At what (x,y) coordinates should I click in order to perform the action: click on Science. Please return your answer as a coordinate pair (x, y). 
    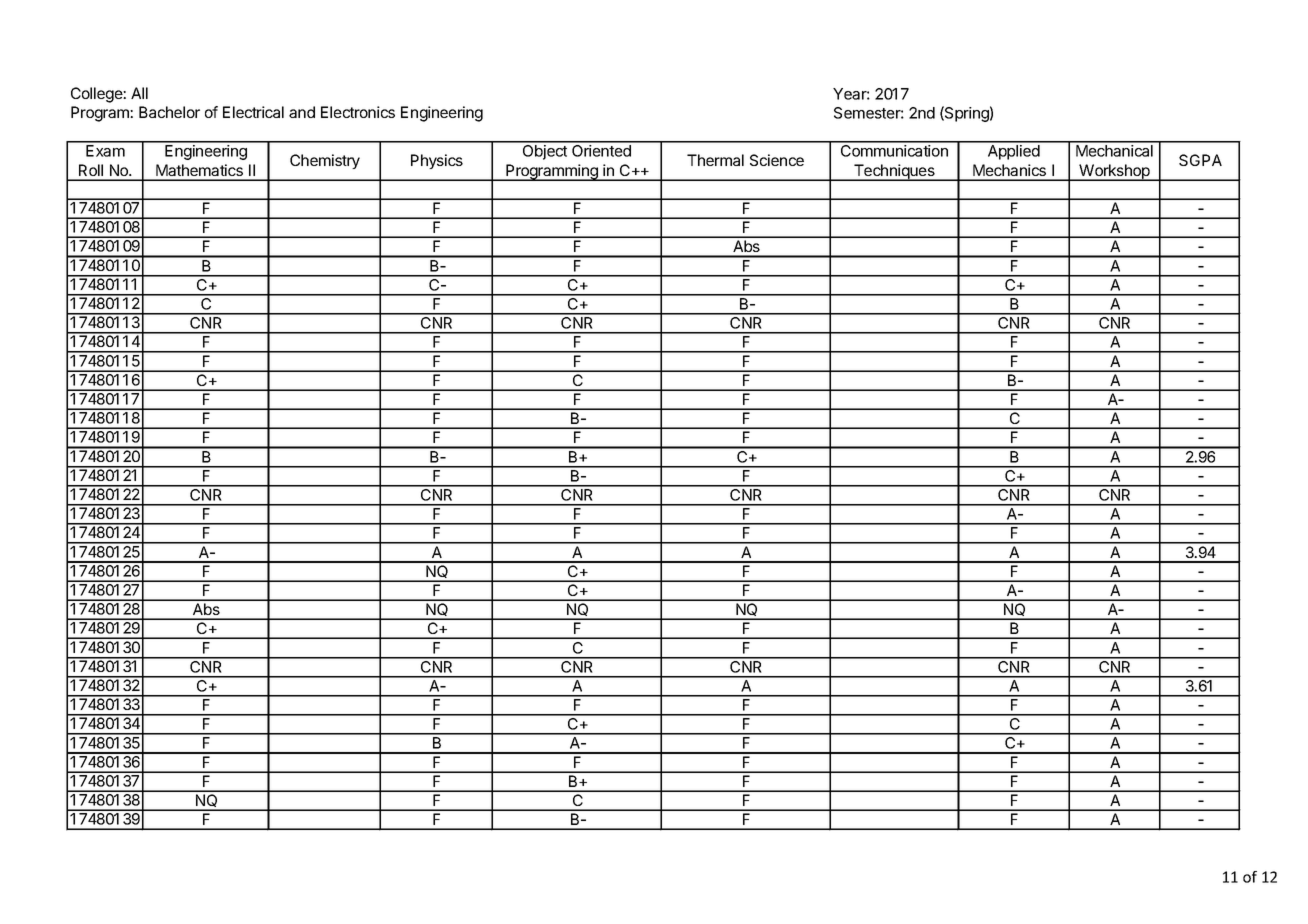
    Looking at the image, I should click on (777, 160).
